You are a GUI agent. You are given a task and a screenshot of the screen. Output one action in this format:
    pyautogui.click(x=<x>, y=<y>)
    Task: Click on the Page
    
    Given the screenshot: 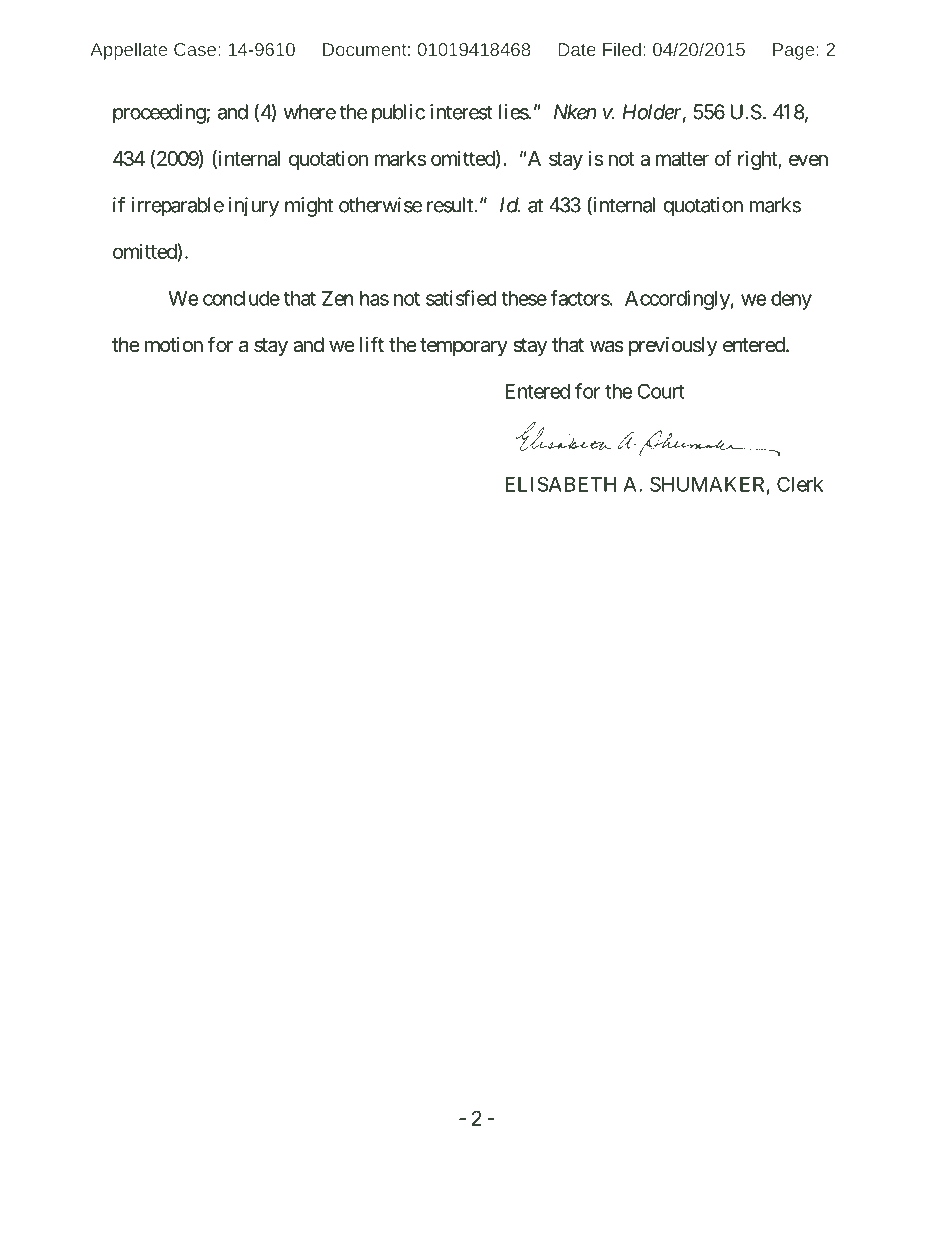 What is the action you would take?
    pyautogui.click(x=795, y=51)
